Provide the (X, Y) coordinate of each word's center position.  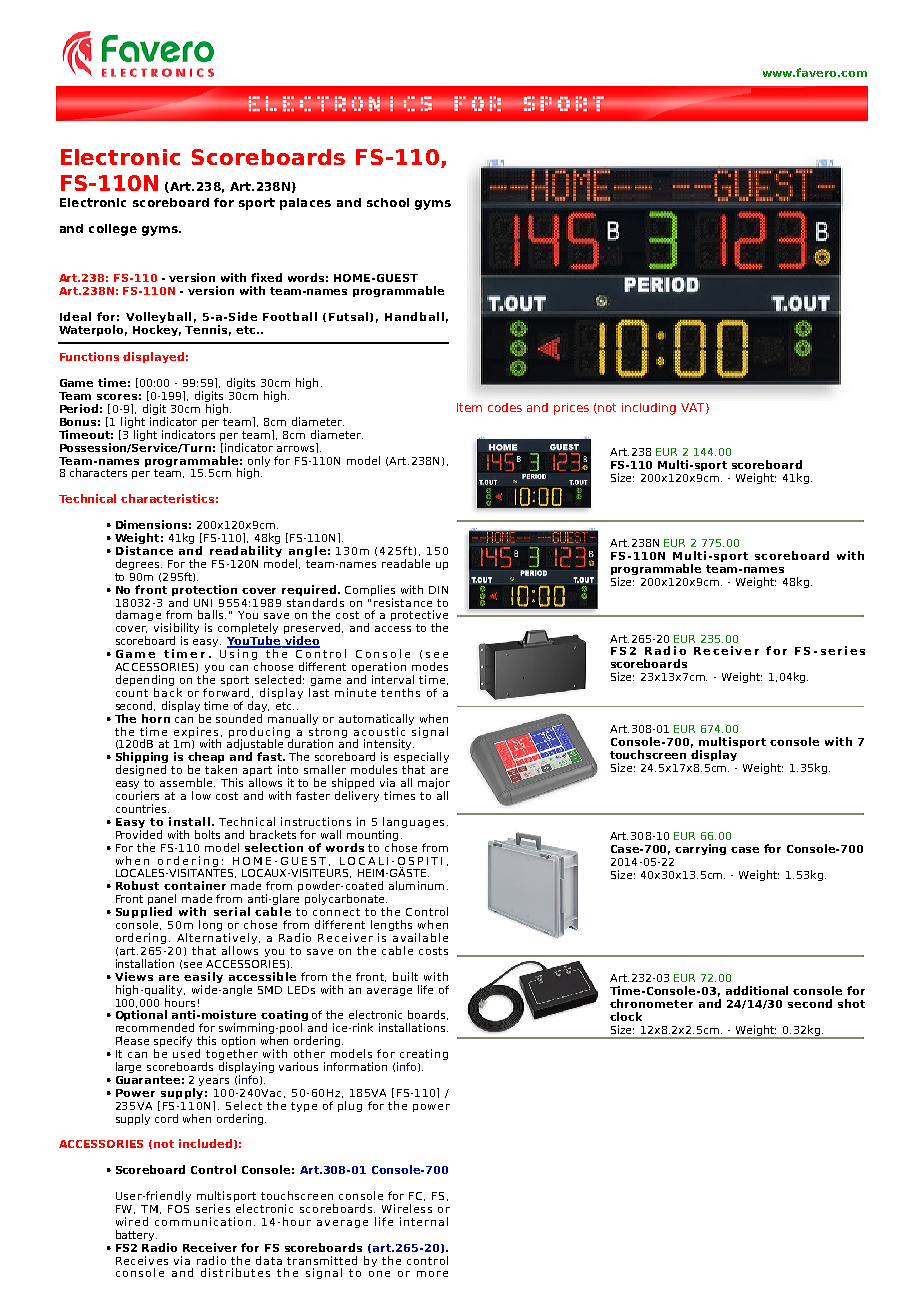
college (113, 230)
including (649, 409)
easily (203, 979)
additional (757, 990)
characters (98, 472)
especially (421, 759)
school (388, 202)
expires (196, 733)
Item (469, 407)
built (405, 976)
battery (136, 1235)
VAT (694, 408)
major (434, 785)
